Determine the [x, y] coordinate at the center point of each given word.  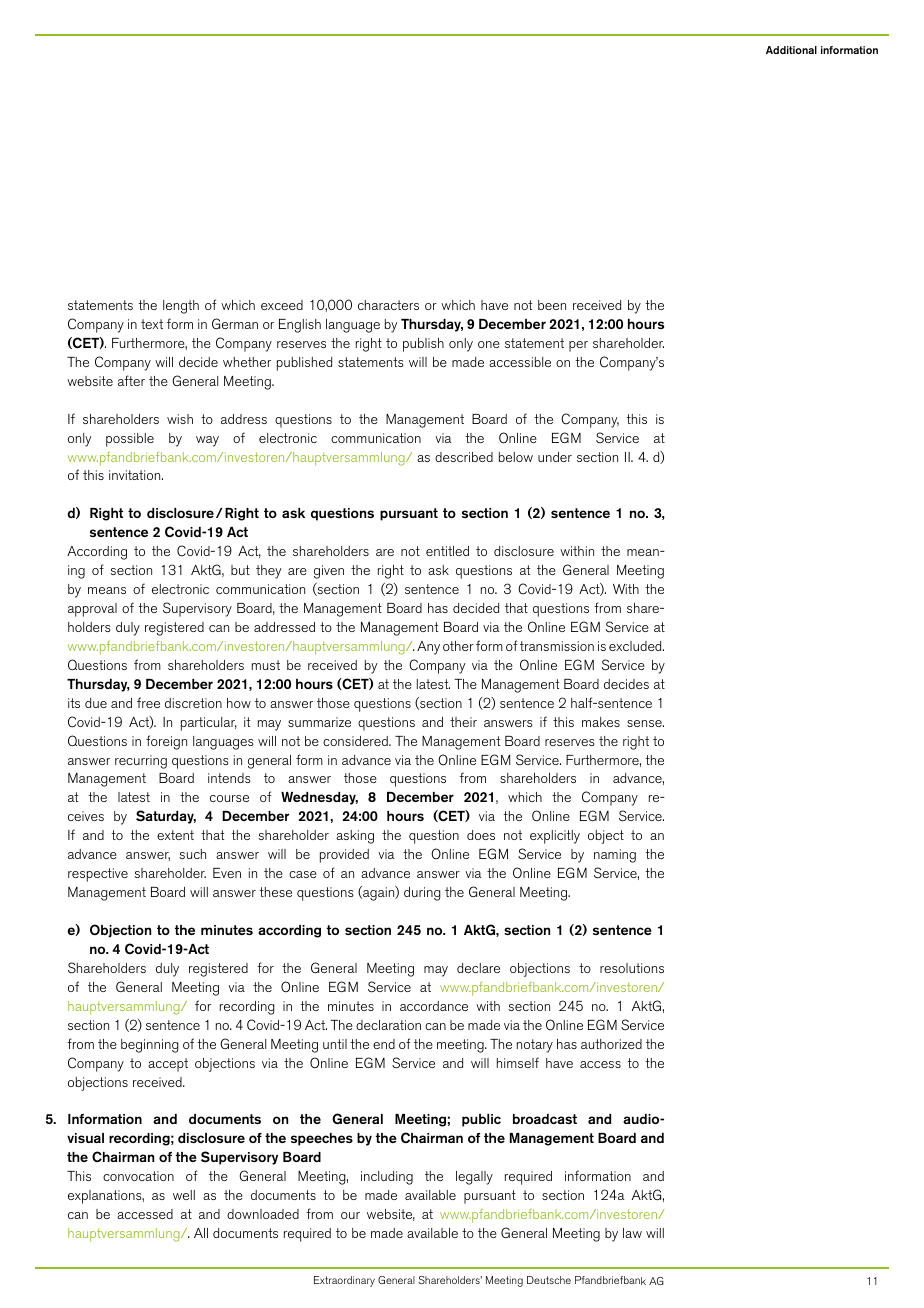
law [632, 1233]
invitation [136, 475]
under [555, 457]
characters [388, 305]
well [184, 1195]
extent [175, 835]
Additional [791, 50]
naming [615, 856]
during [422, 894]
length [181, 307]
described [464, 457]
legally [474, 1178]
